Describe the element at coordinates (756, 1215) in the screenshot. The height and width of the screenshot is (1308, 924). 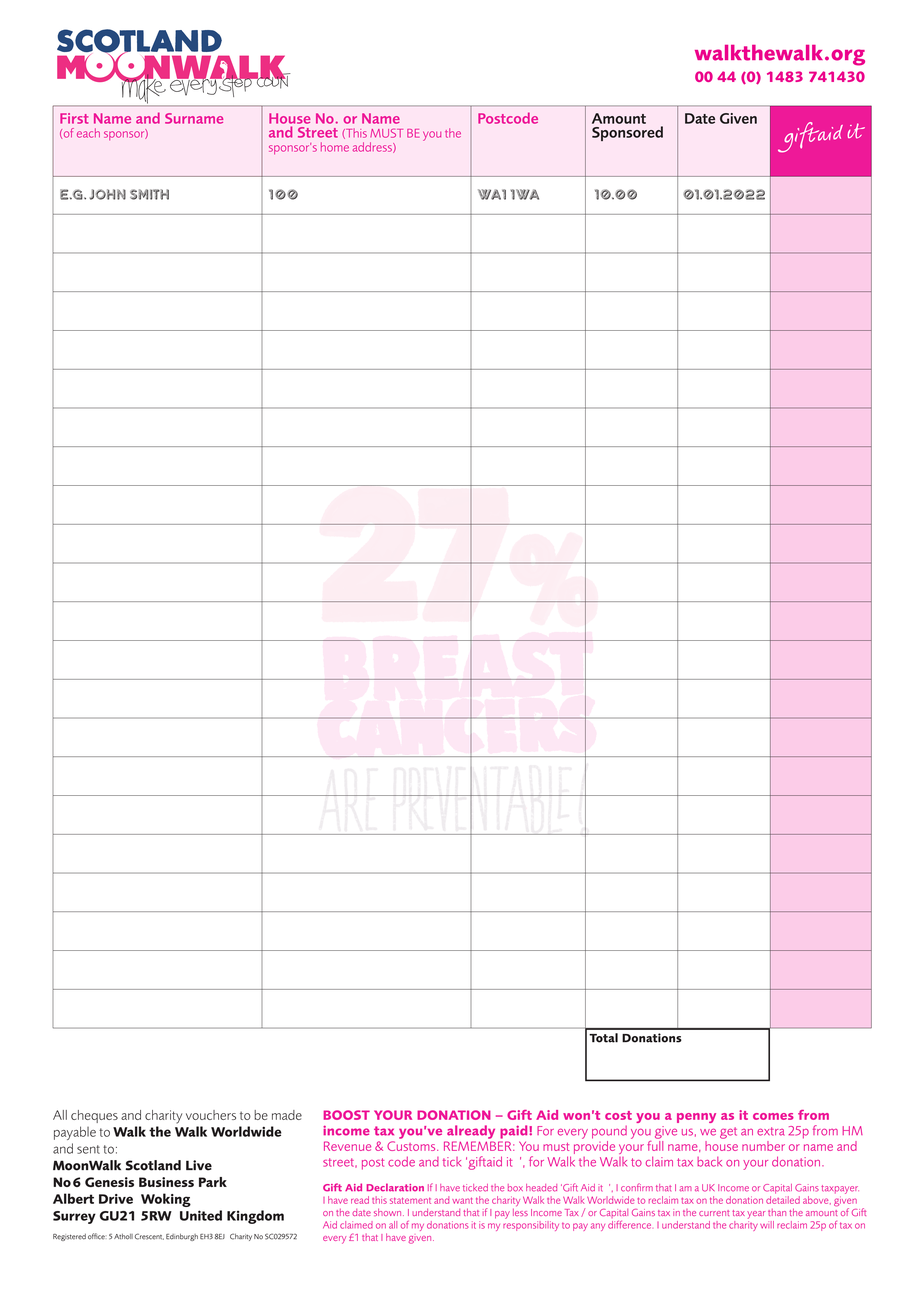
I see `year` at that location.
